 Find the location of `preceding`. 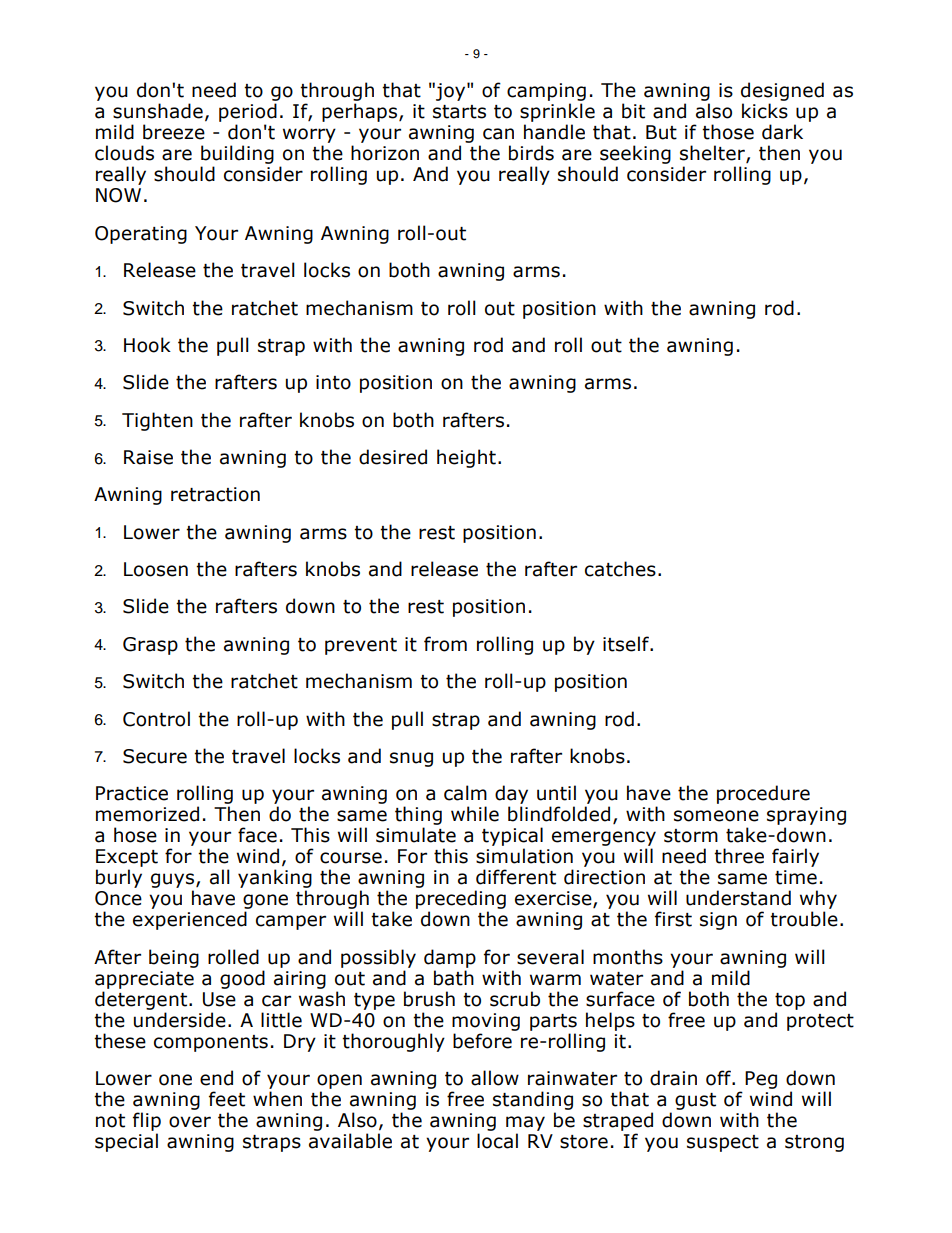

preceding is located at coordinates (461, 901).
